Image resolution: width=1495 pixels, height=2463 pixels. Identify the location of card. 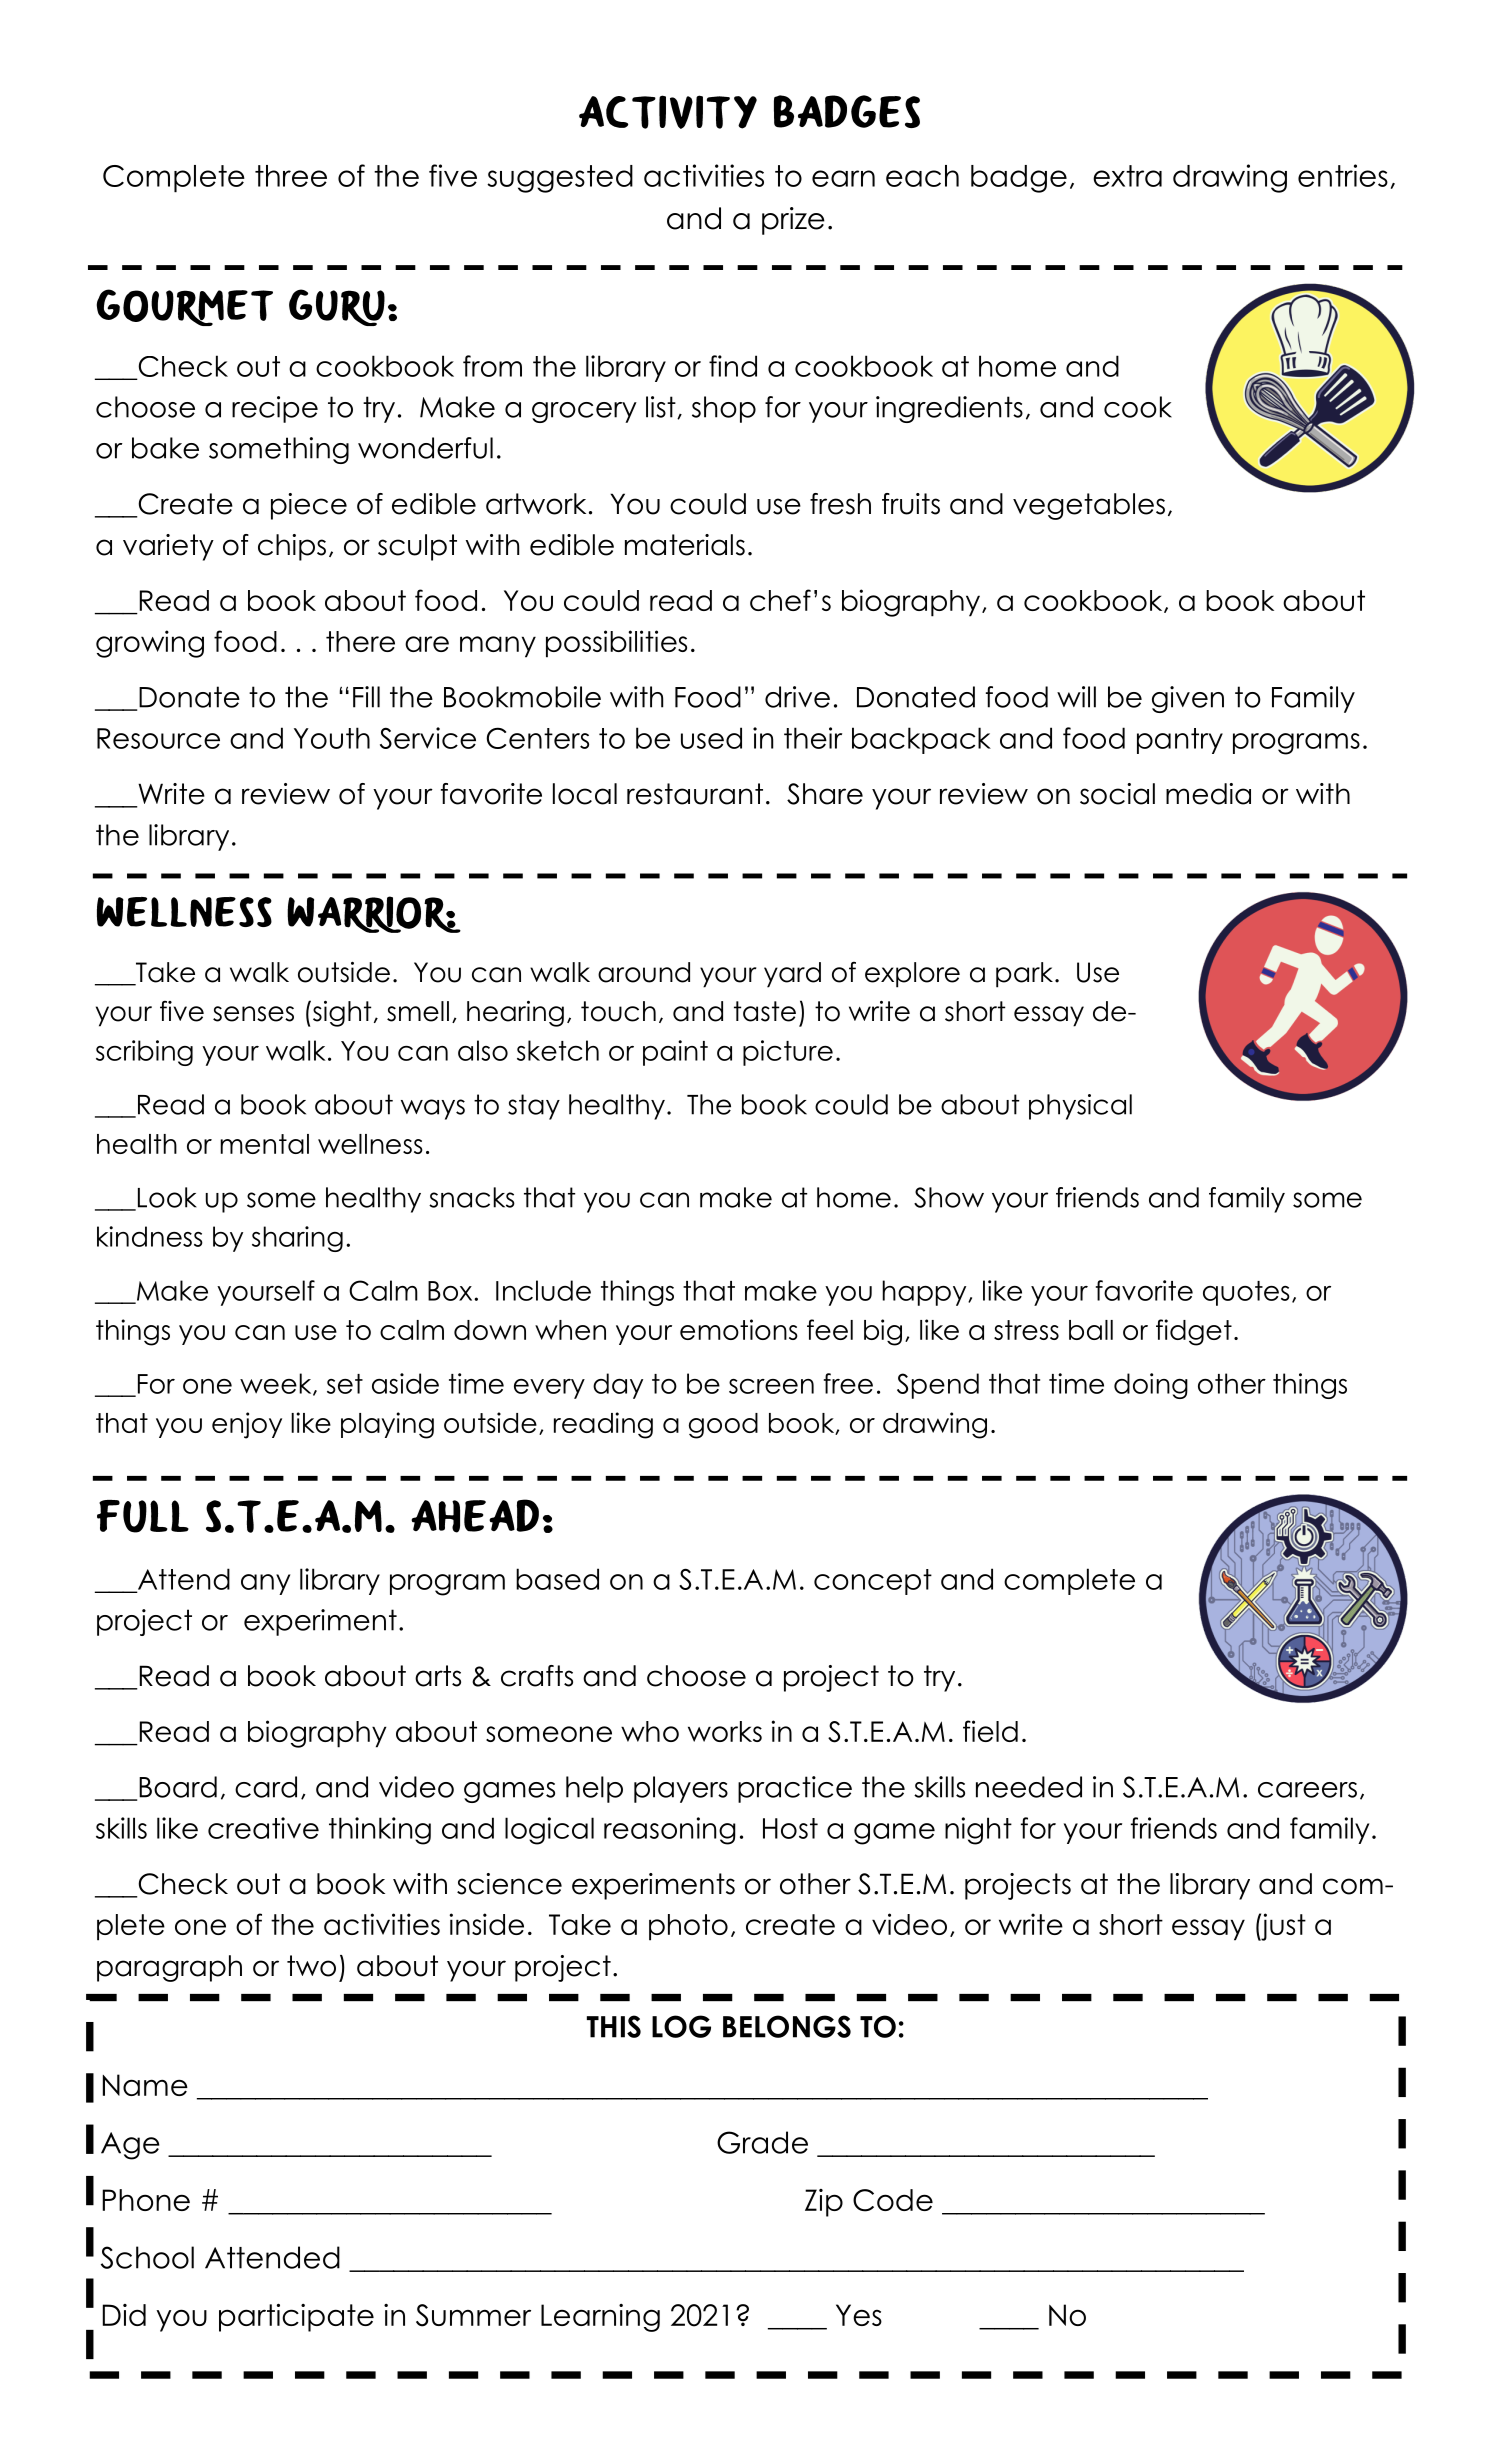
(266, 1787).
